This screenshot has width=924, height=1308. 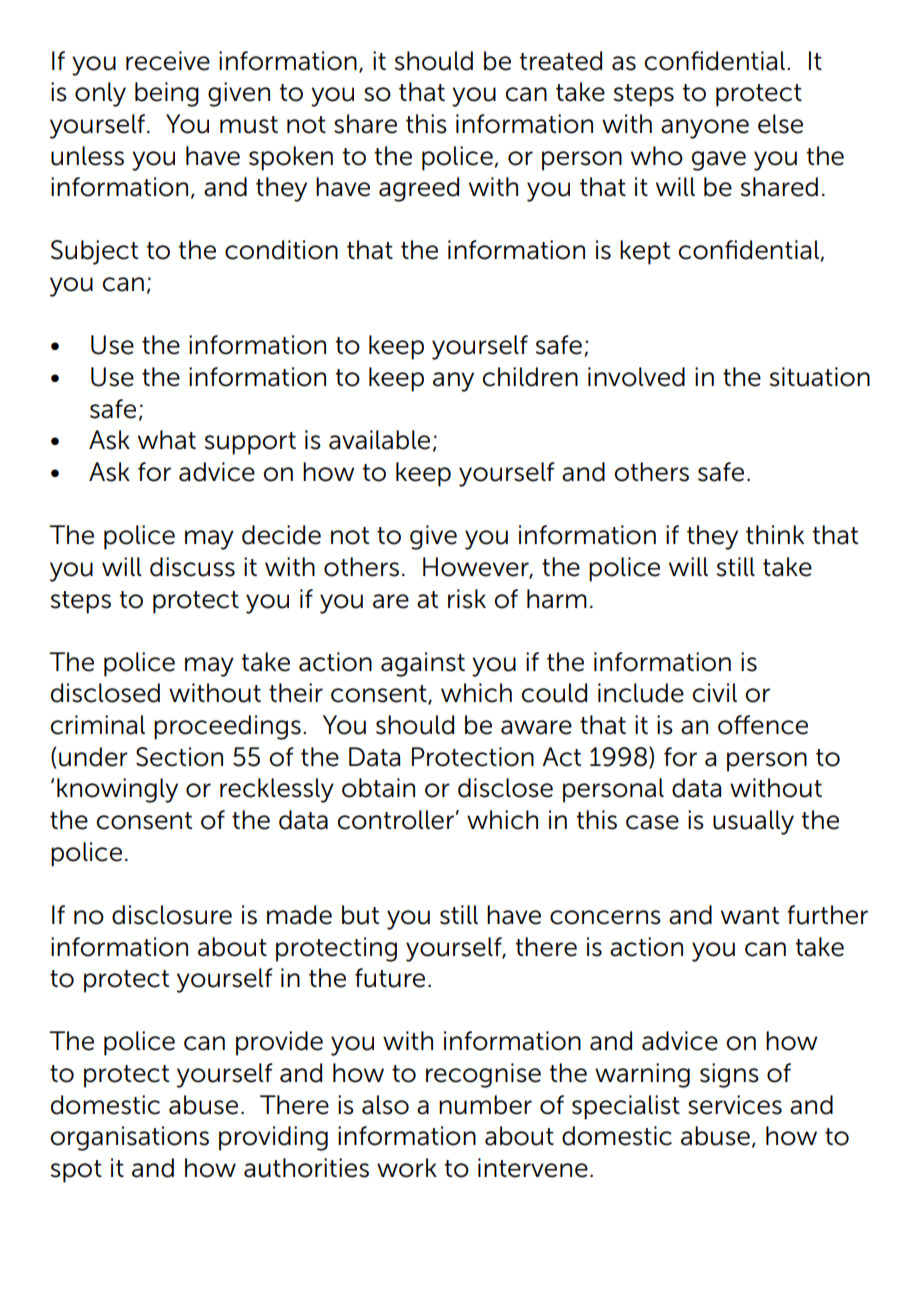 What do you see at coordinates (560, 61) in the screenshot?
I see `treated` at bounding box center [560, 61].
